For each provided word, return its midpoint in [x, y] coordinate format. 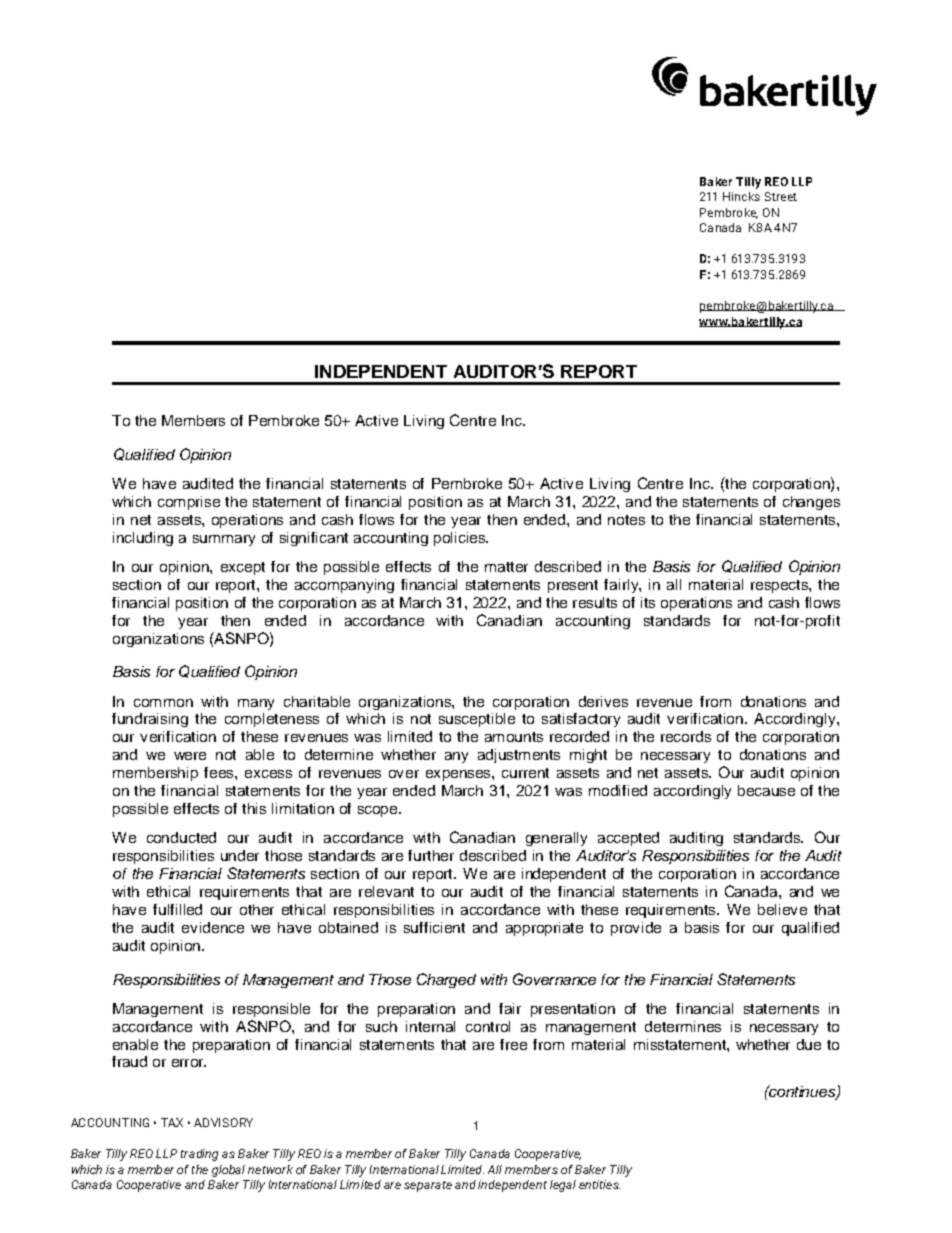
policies [461, 539]
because [766, 790]
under [240, 855]
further [431, 855]
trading [199, 1155]
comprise [189, 503]
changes [811, 503]
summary [224, 540]
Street [781, 196]
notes [626, 520]
